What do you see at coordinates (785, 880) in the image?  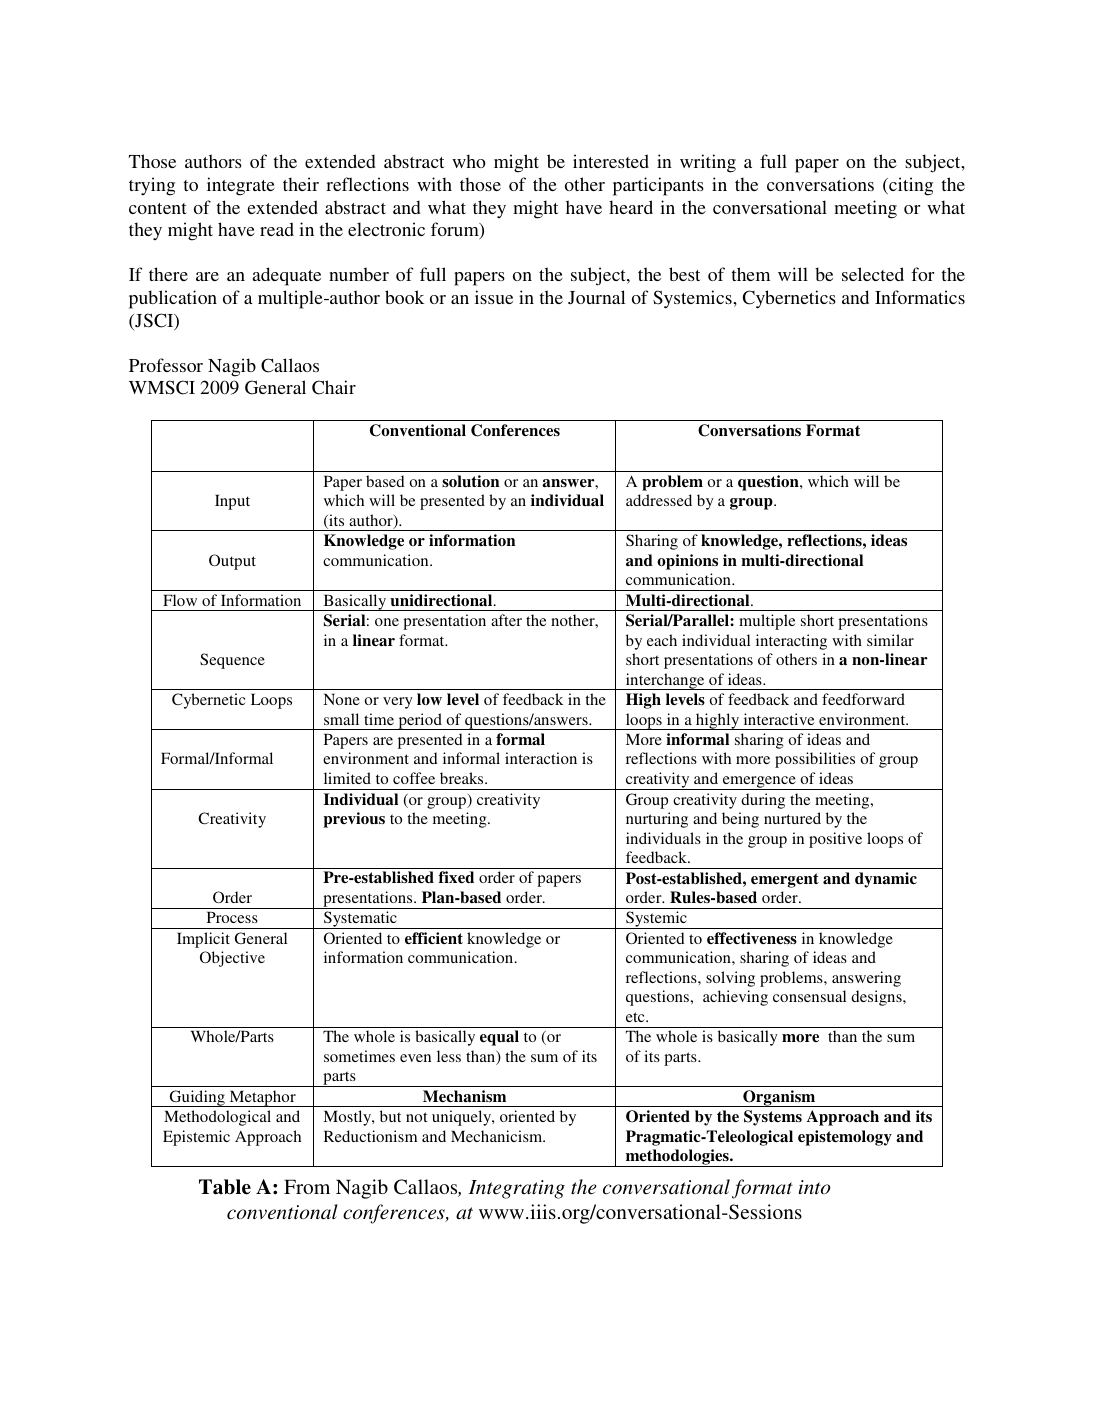 I see `emergent` at bounding box center [785, 880].
